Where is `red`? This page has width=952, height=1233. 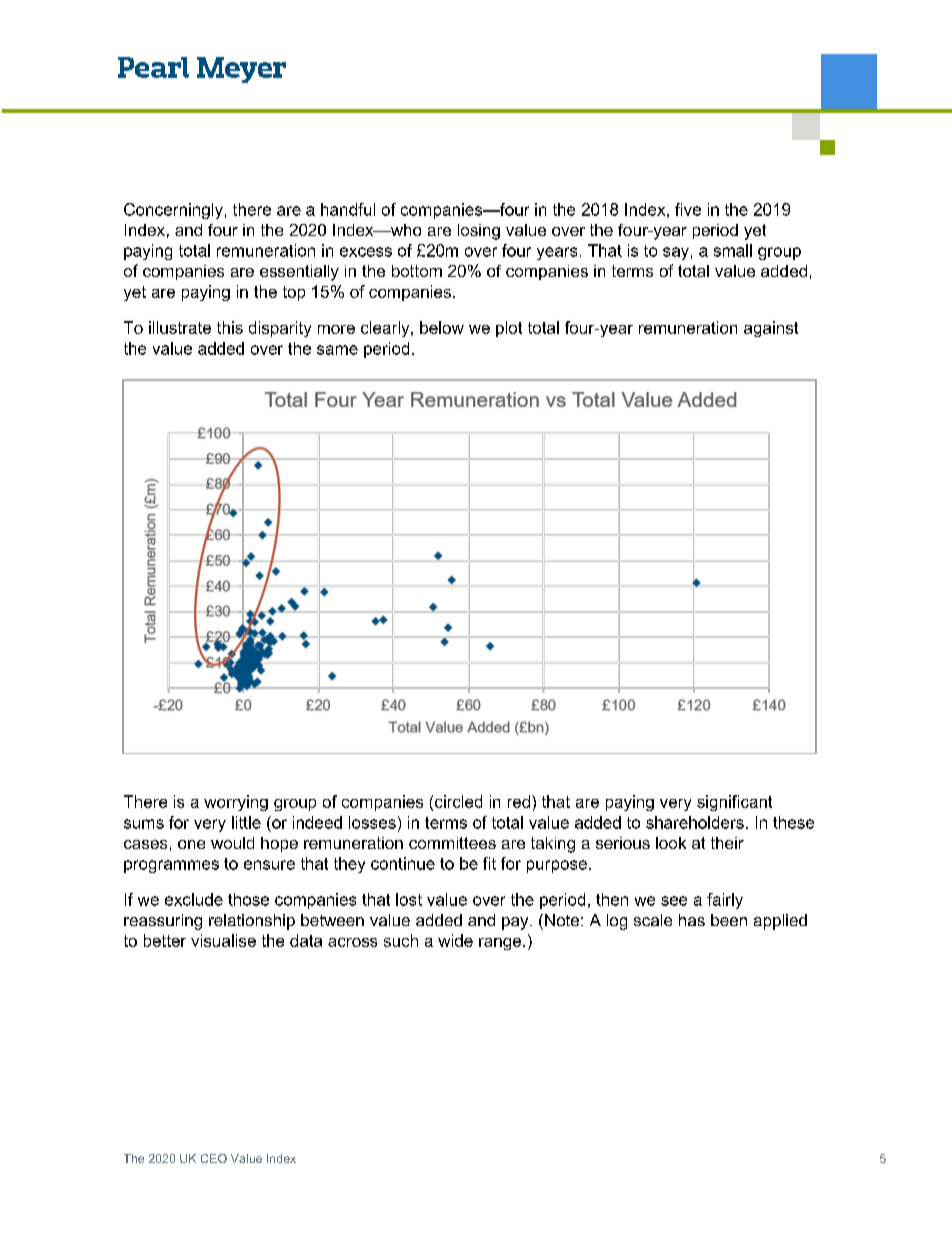
red is located at coordinates (519, 801).
